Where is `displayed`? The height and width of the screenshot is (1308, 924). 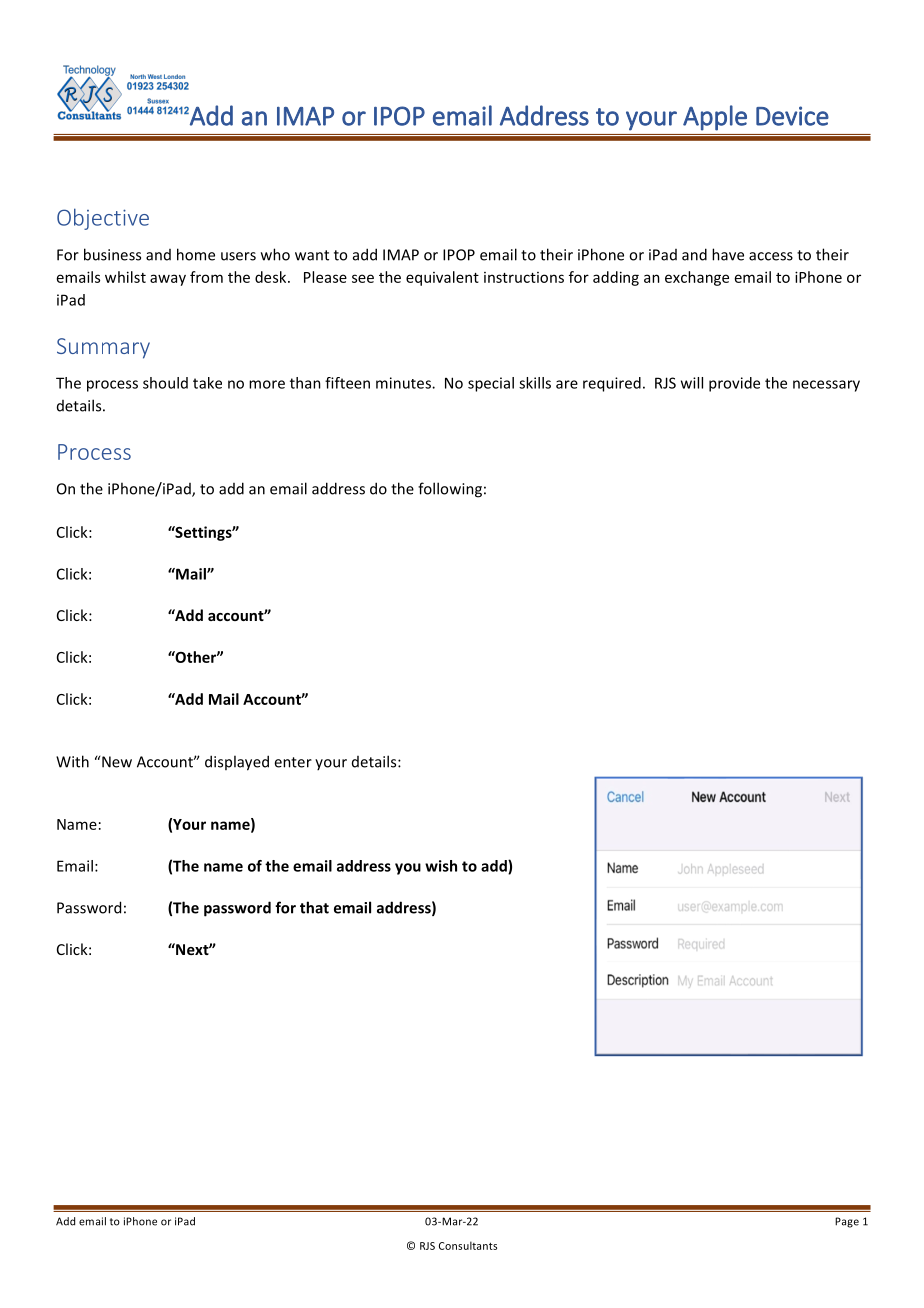 displayed is located at coordinates (237, 763).
